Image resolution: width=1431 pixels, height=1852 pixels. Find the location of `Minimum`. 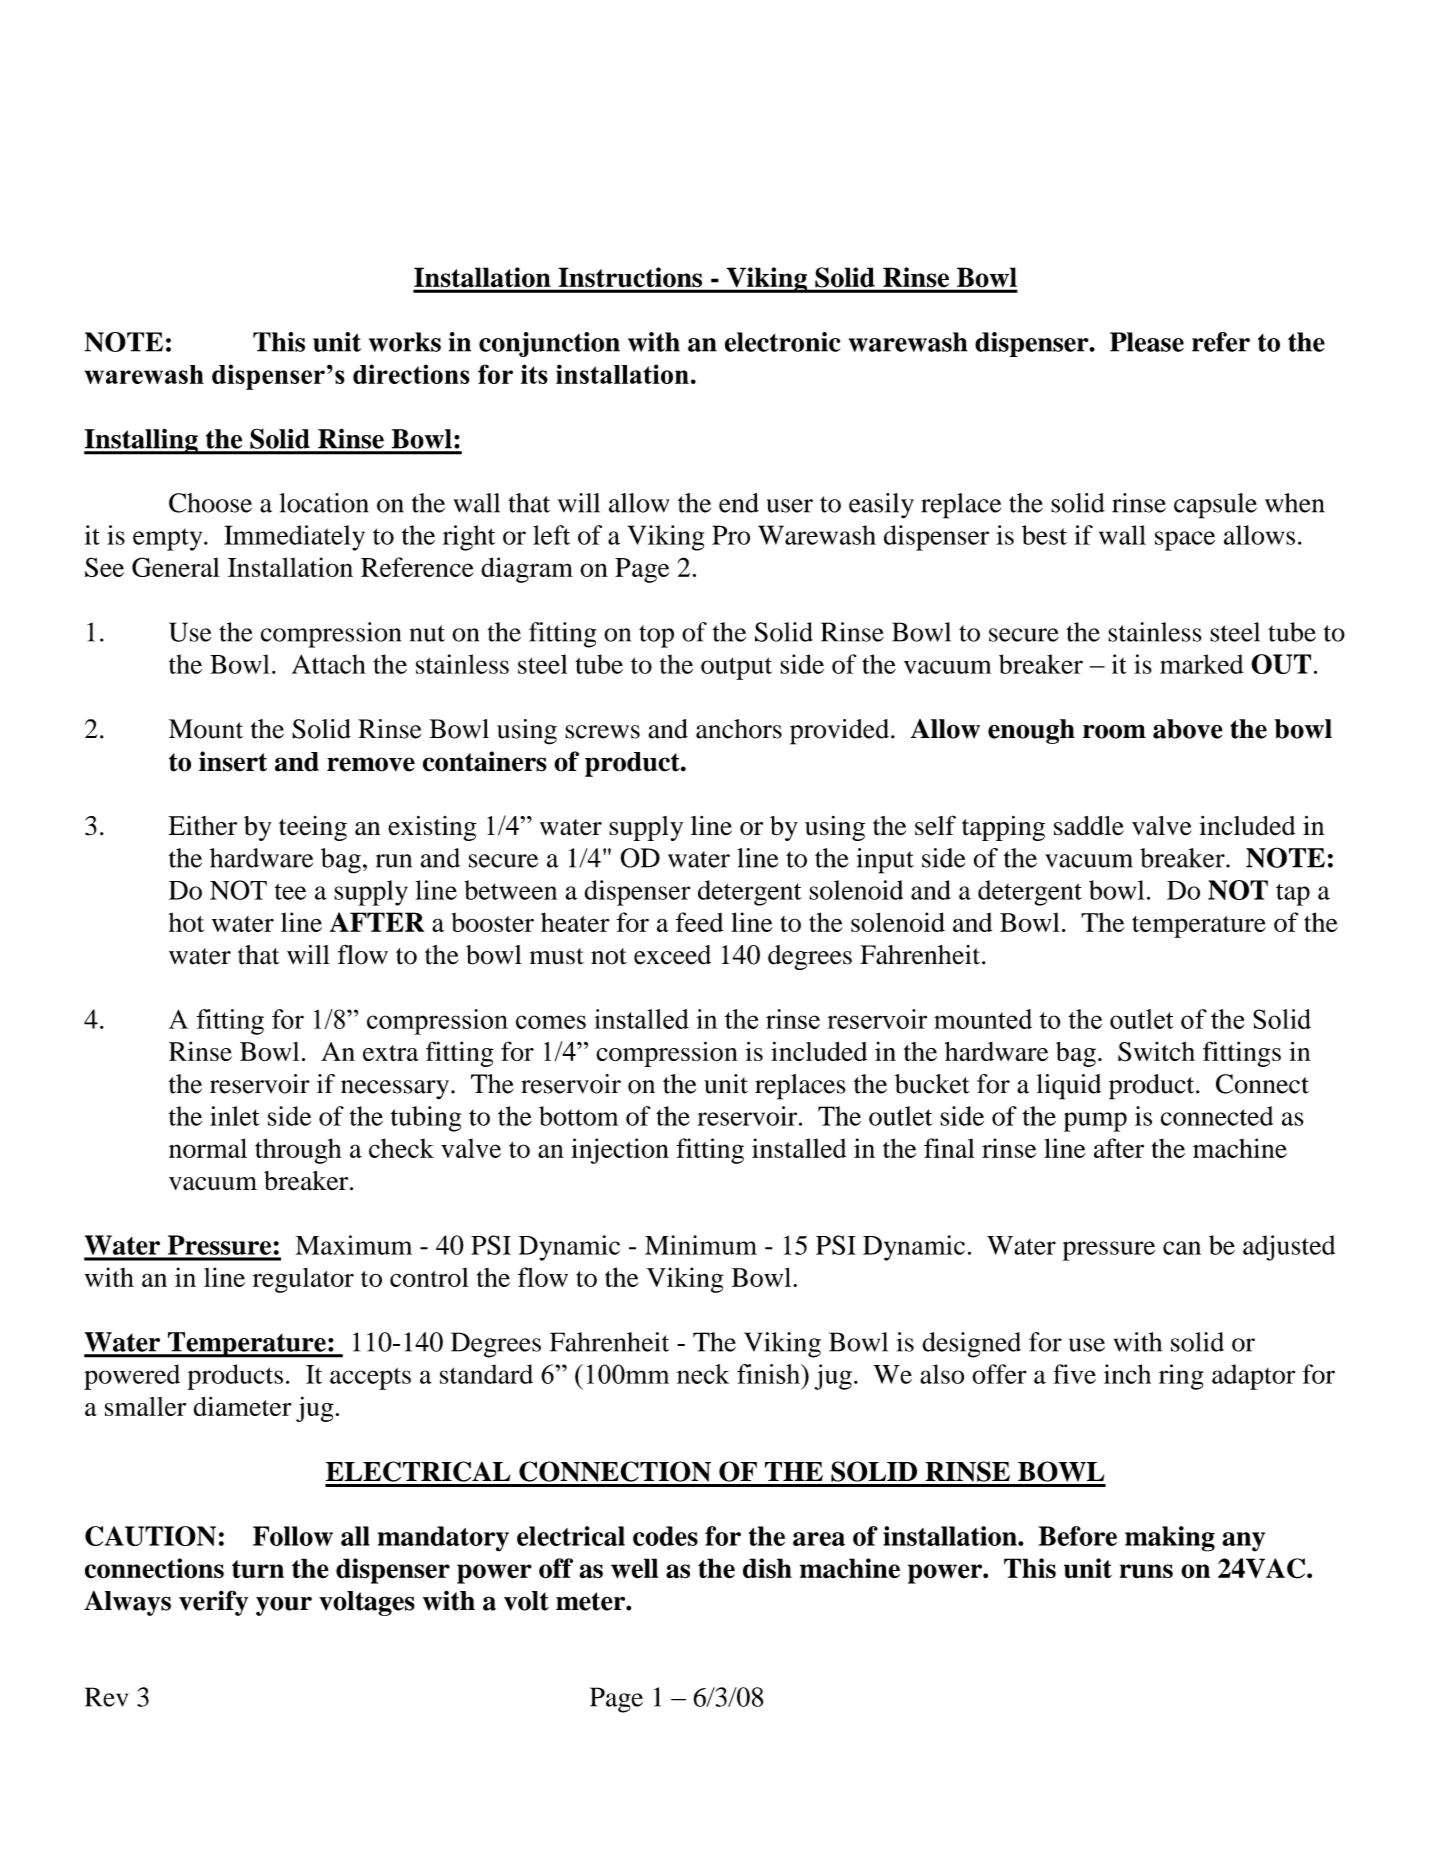

Minimum is located at coordinates (701, 1245).
